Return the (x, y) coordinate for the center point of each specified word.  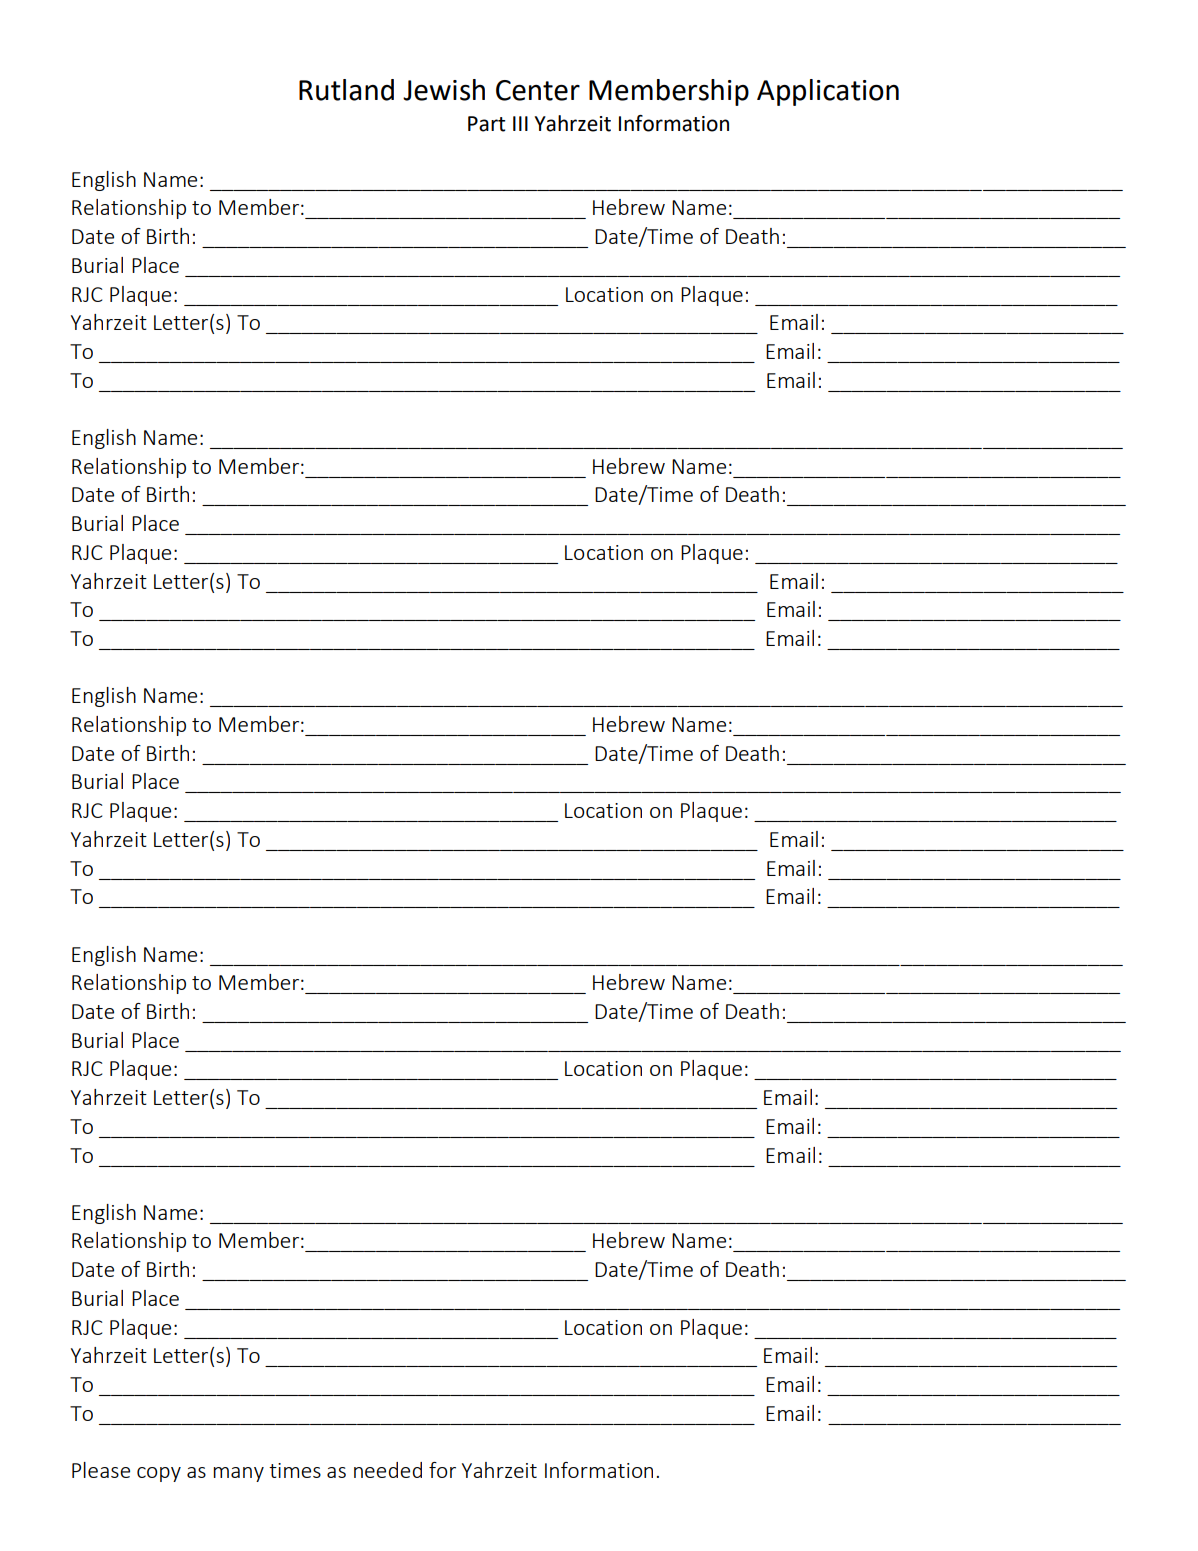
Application (828, 92)
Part (487, 124)
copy (159, 1474)
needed (388, 1470)
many (238, 1474)
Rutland (346, 90)
